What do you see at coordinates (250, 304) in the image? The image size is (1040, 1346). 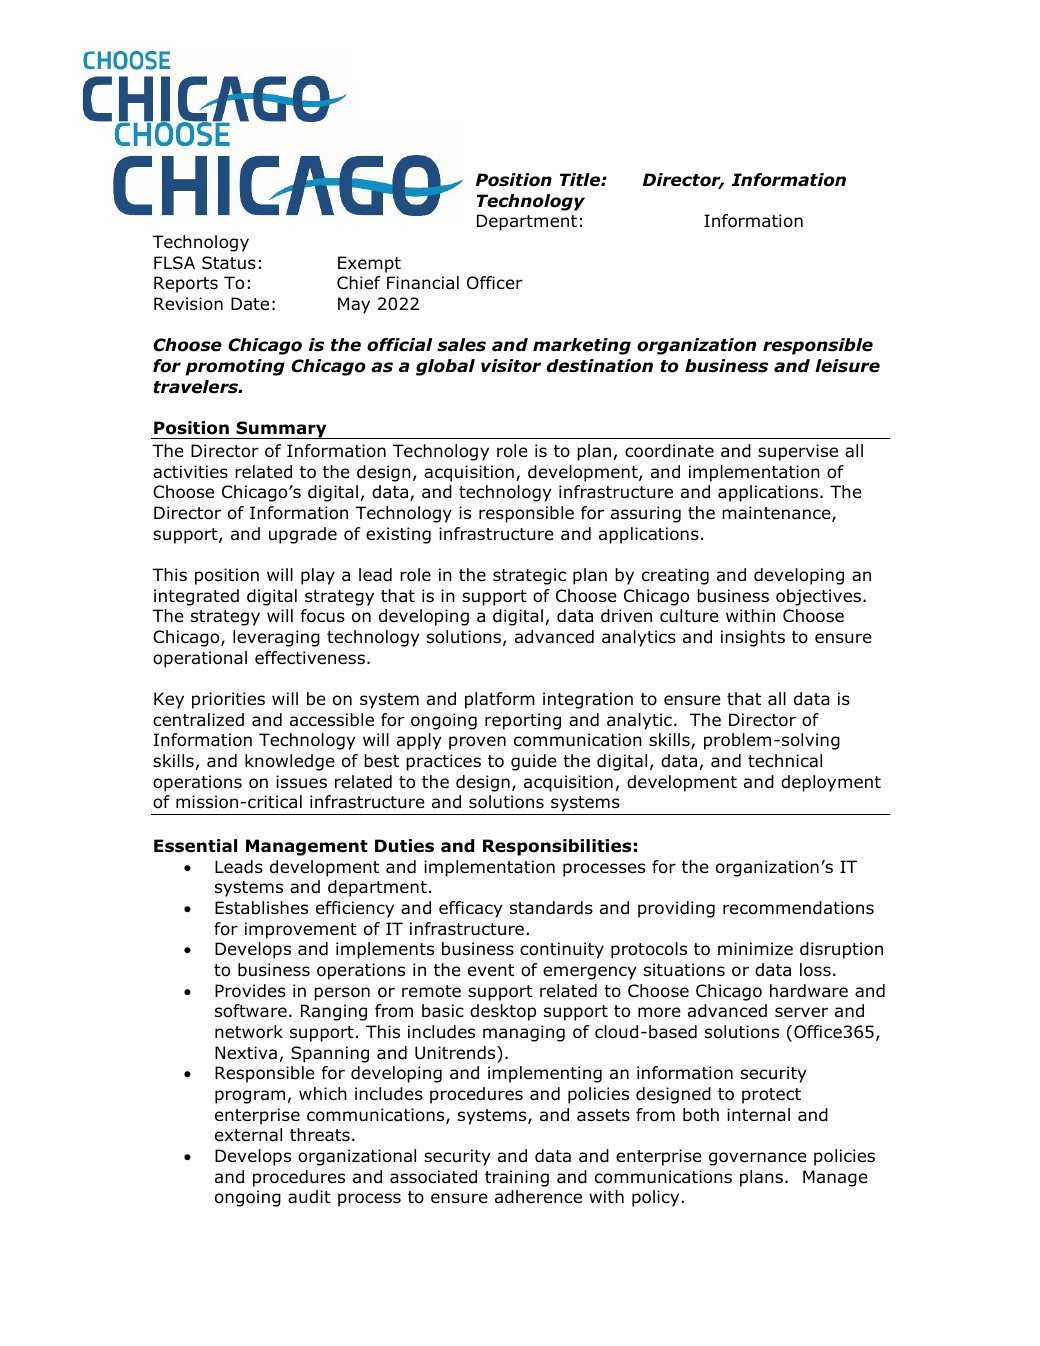 I see `Date` at bounding box center [250, 304].
